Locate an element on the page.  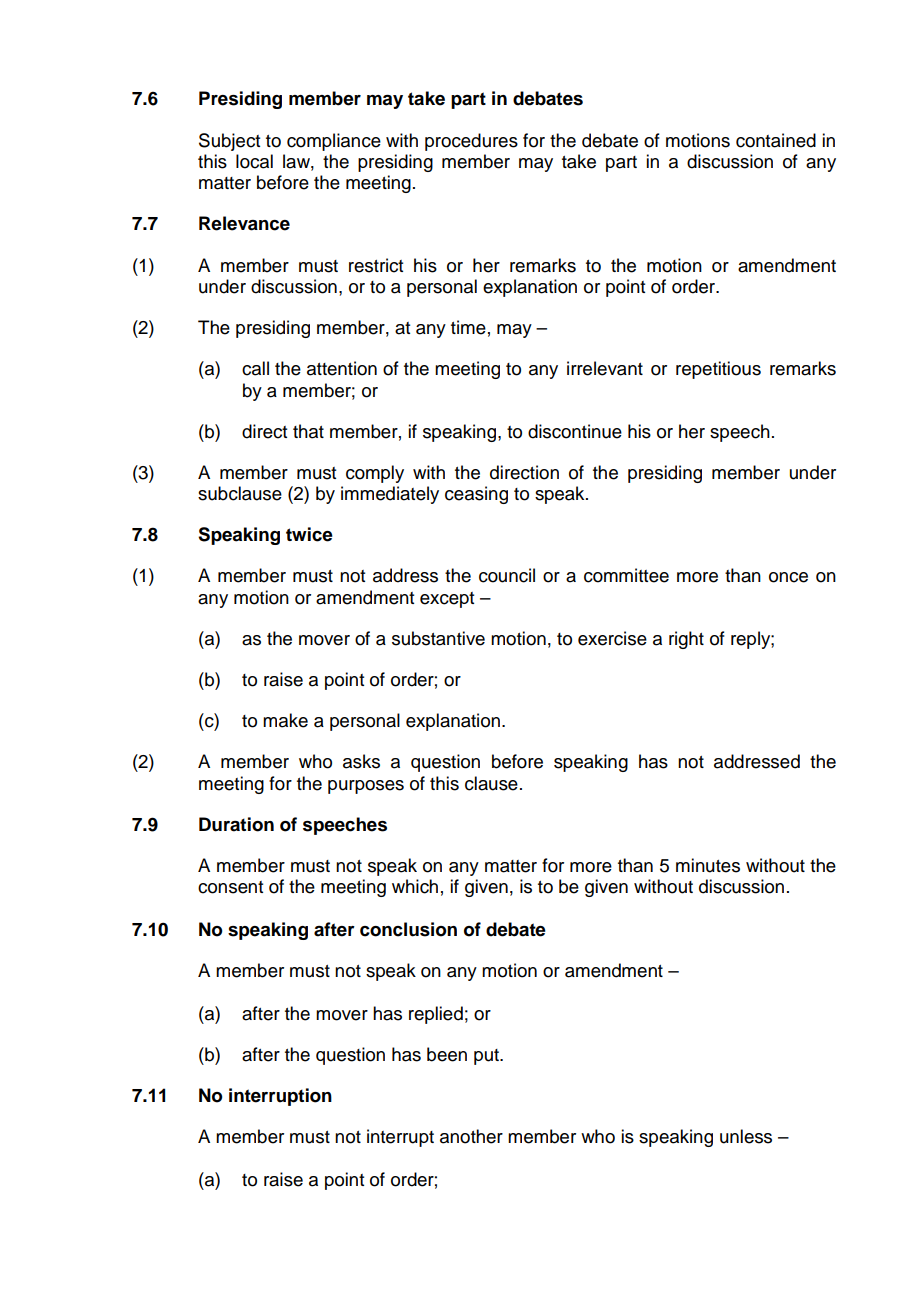
local is located at coordinates (254, 161).
